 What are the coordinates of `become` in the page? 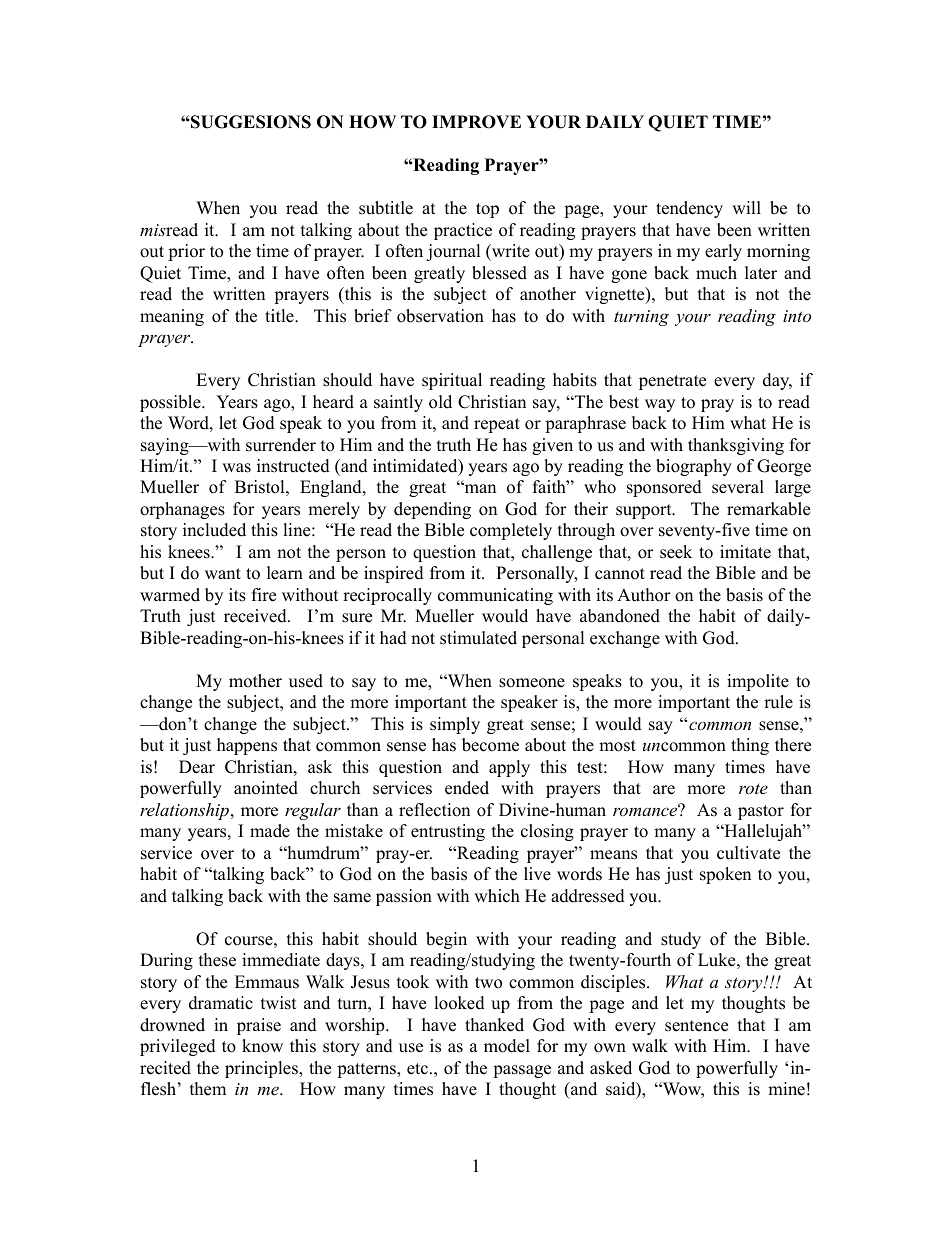 It's located at (490, 745).
